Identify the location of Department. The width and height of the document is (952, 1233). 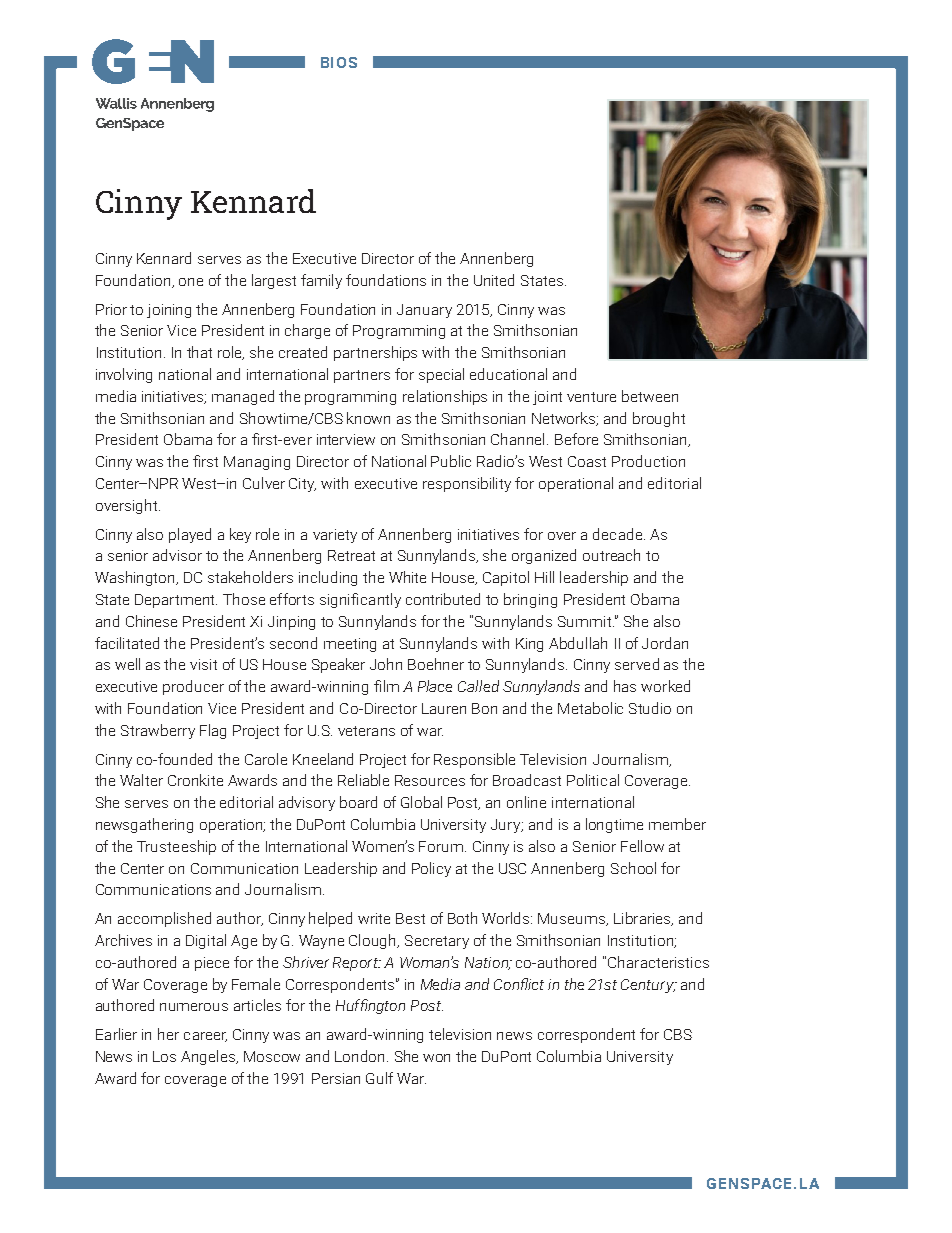
(176, 601).
